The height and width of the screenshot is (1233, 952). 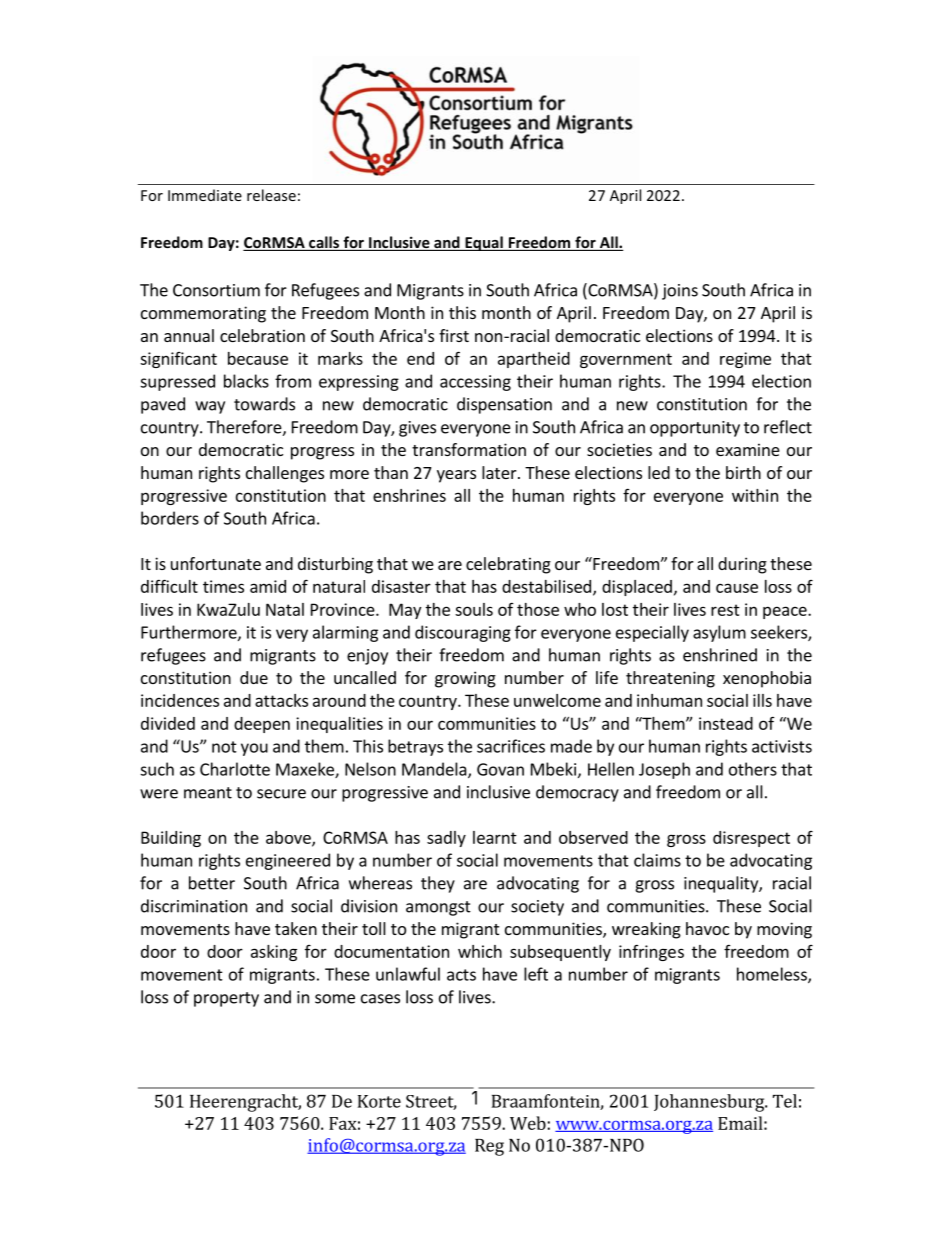 What do you see at coordinates (226, 999) in the screenshot?
I see `property` at bounding box center [226, 999].
